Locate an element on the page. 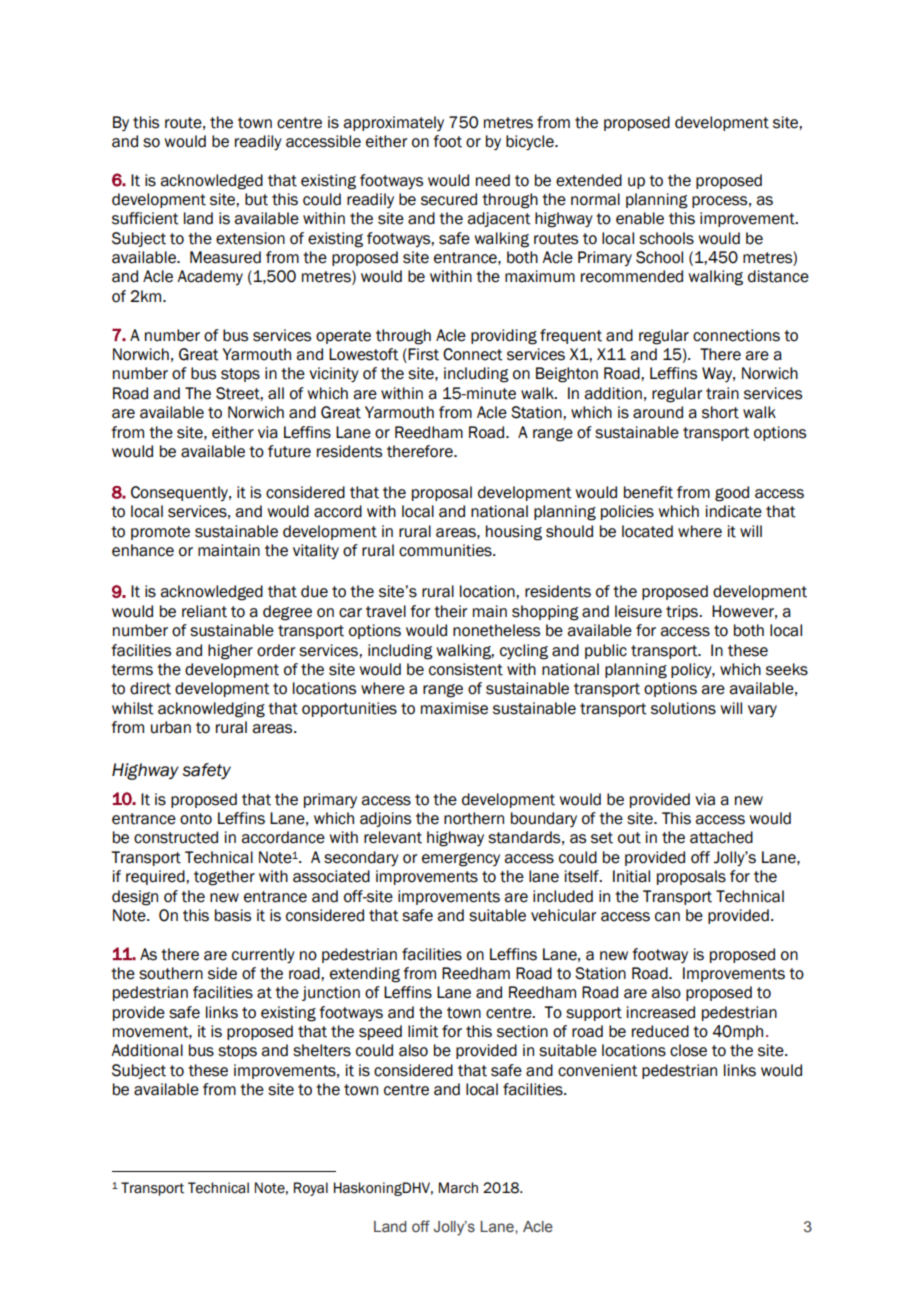 The width and height of the image is (924, 1308). can is located at coordinates (667, 917).
